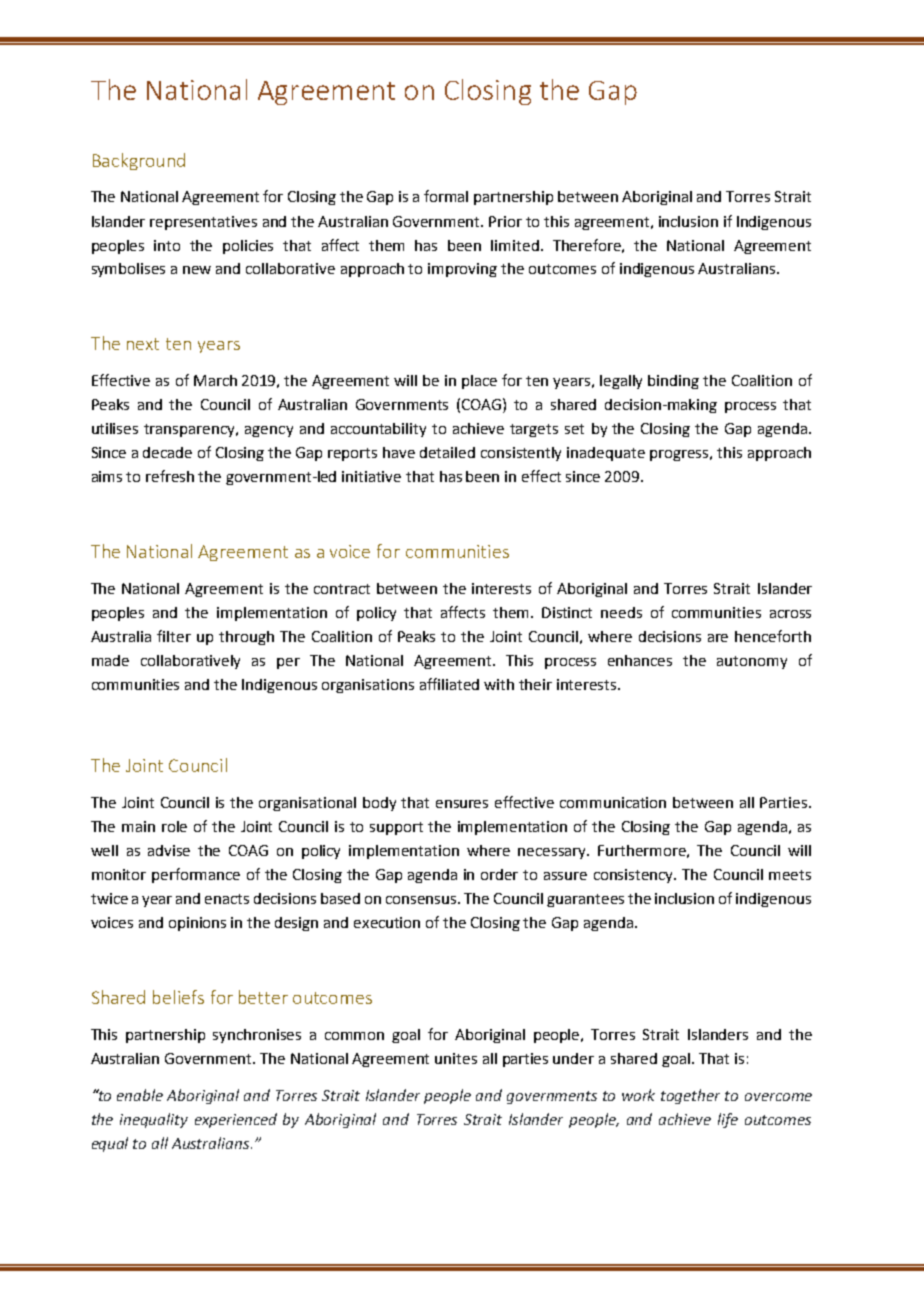 The width and height of the screenshot is (924, 1308). What do you see at coordinates (203, 223) in the screenshot?
I see `representatives` at bounding box center [203, 223].
